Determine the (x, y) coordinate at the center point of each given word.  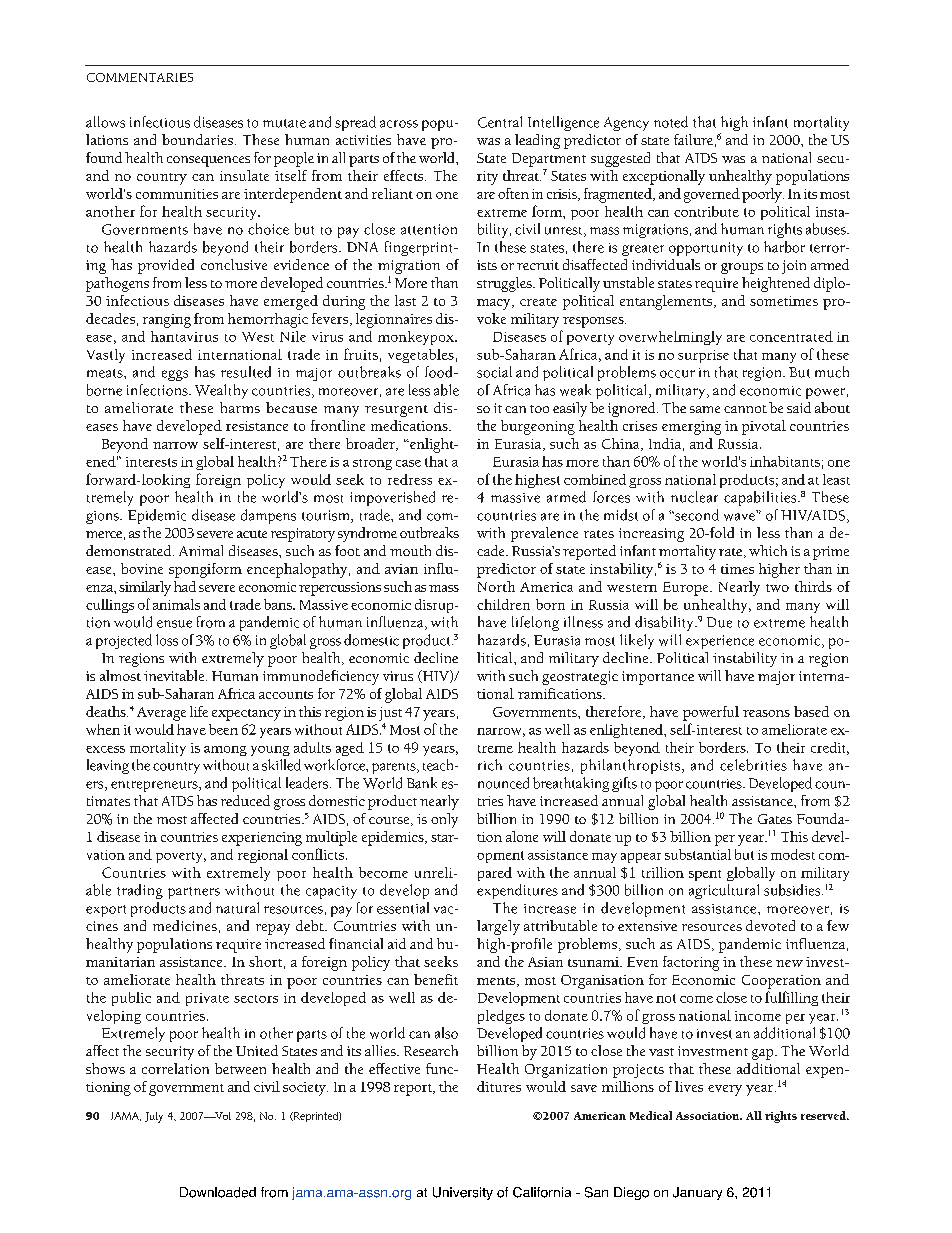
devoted (770, 925)
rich (490, 765)
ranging (167, 321)
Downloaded (218, 1192)
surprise (703, 356)
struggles (505, 284)
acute (252, 534)
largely (498, 927)
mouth (410, 550)
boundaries (199, 139)
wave (739, 517)
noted (671, 122)
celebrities (753, 765)
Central (500, 122)
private (207, 999)
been (223, 729)
